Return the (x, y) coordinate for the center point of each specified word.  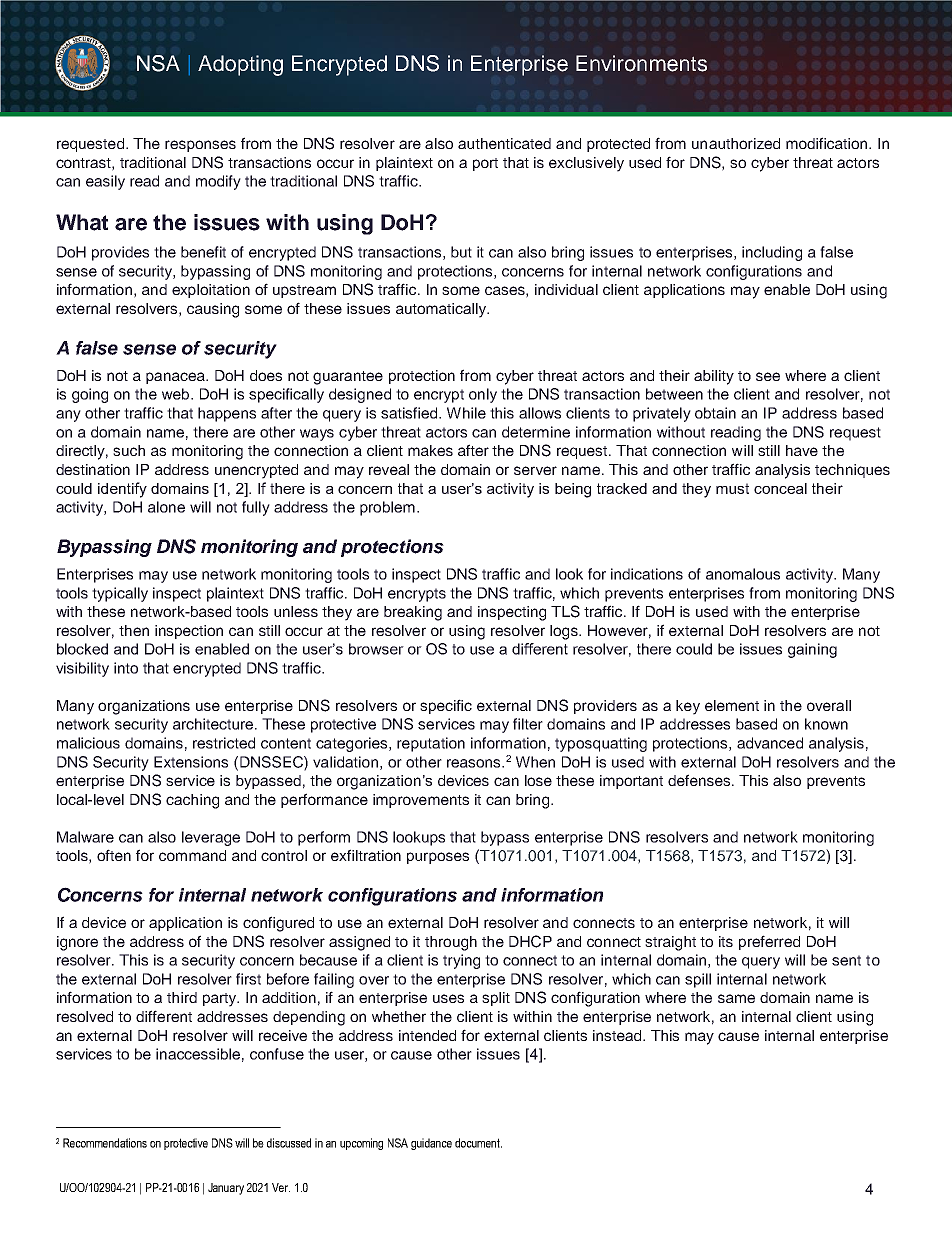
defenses (700, 780)
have (802, 450)
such (129, 450)
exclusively (586, 164)
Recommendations (105, 1143)
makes (430, 450)
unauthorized (736, 143)
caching (192, 801)
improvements (421, 801)
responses (200, 146)
